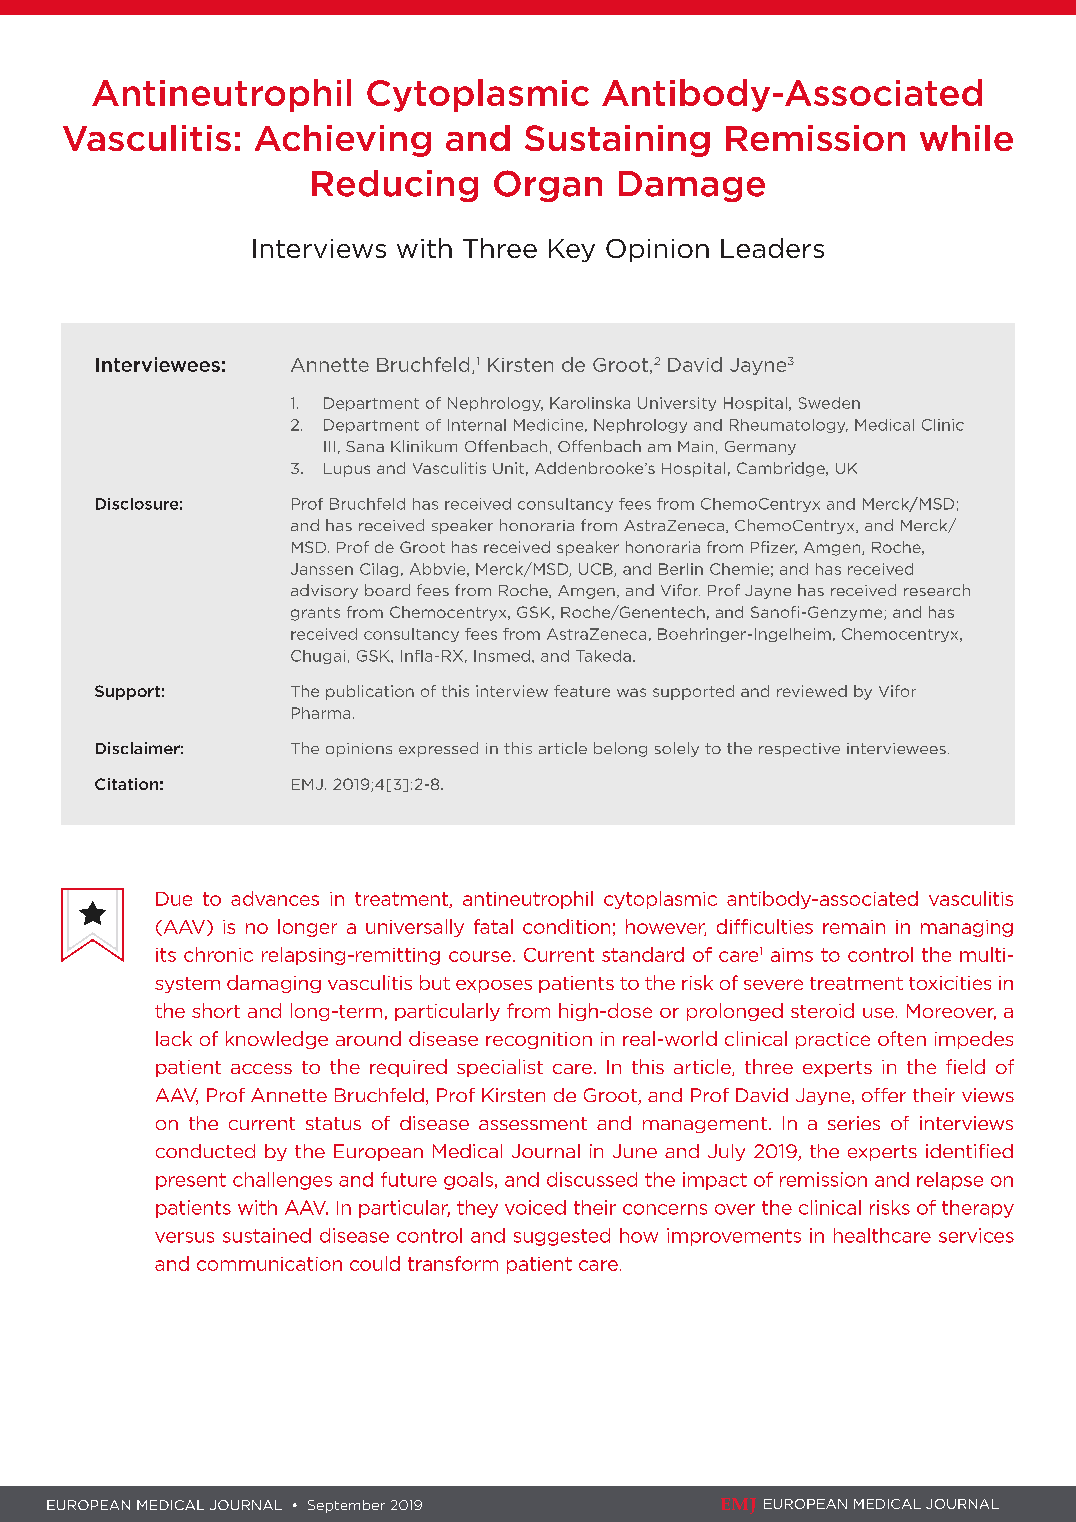 Image resolution: width=1076 pixels, height=1522 pixels. Describe the element at coordinates (976, 1235) in the page. I see `services` at that location.
